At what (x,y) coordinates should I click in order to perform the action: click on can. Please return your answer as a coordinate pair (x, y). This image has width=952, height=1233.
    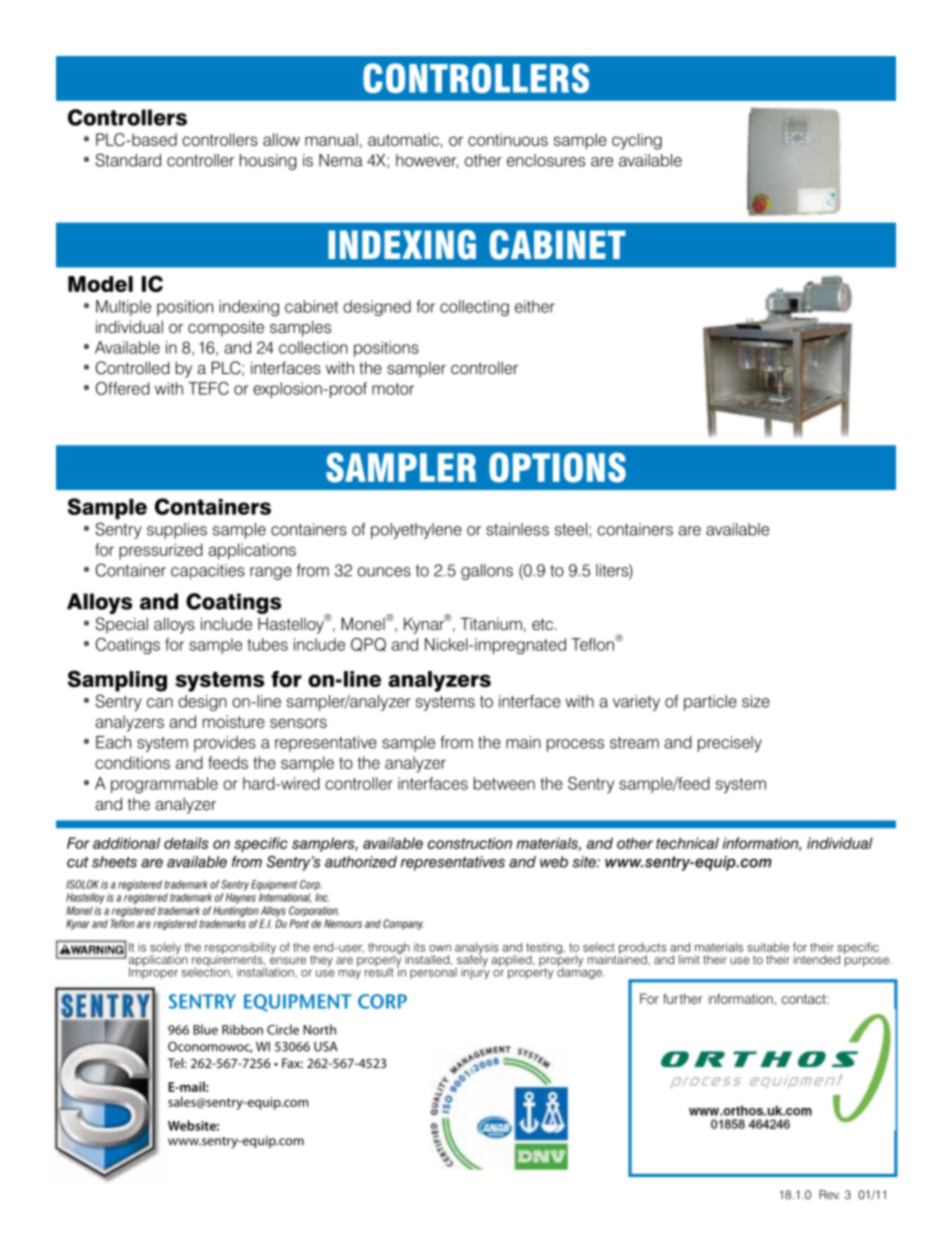
    Looking at the image, I should click on (160, 703).
